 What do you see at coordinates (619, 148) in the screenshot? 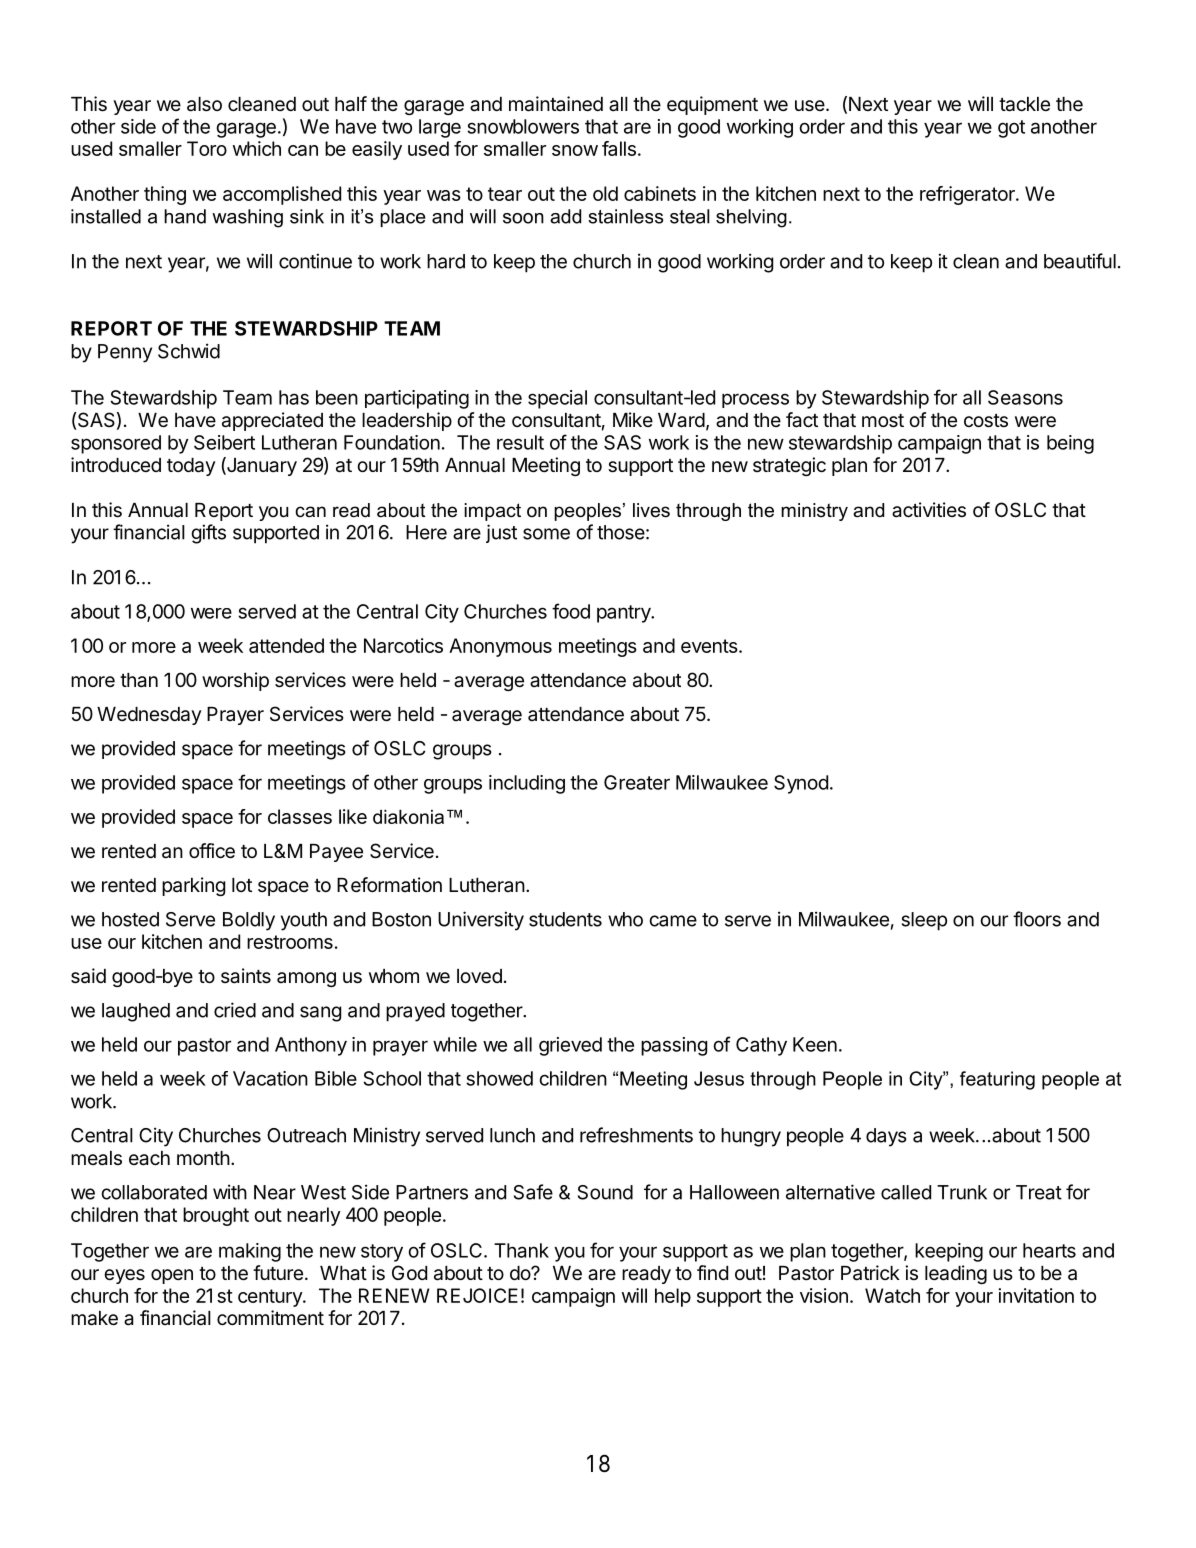
I see `falls` at bounding box center [619, 148].
